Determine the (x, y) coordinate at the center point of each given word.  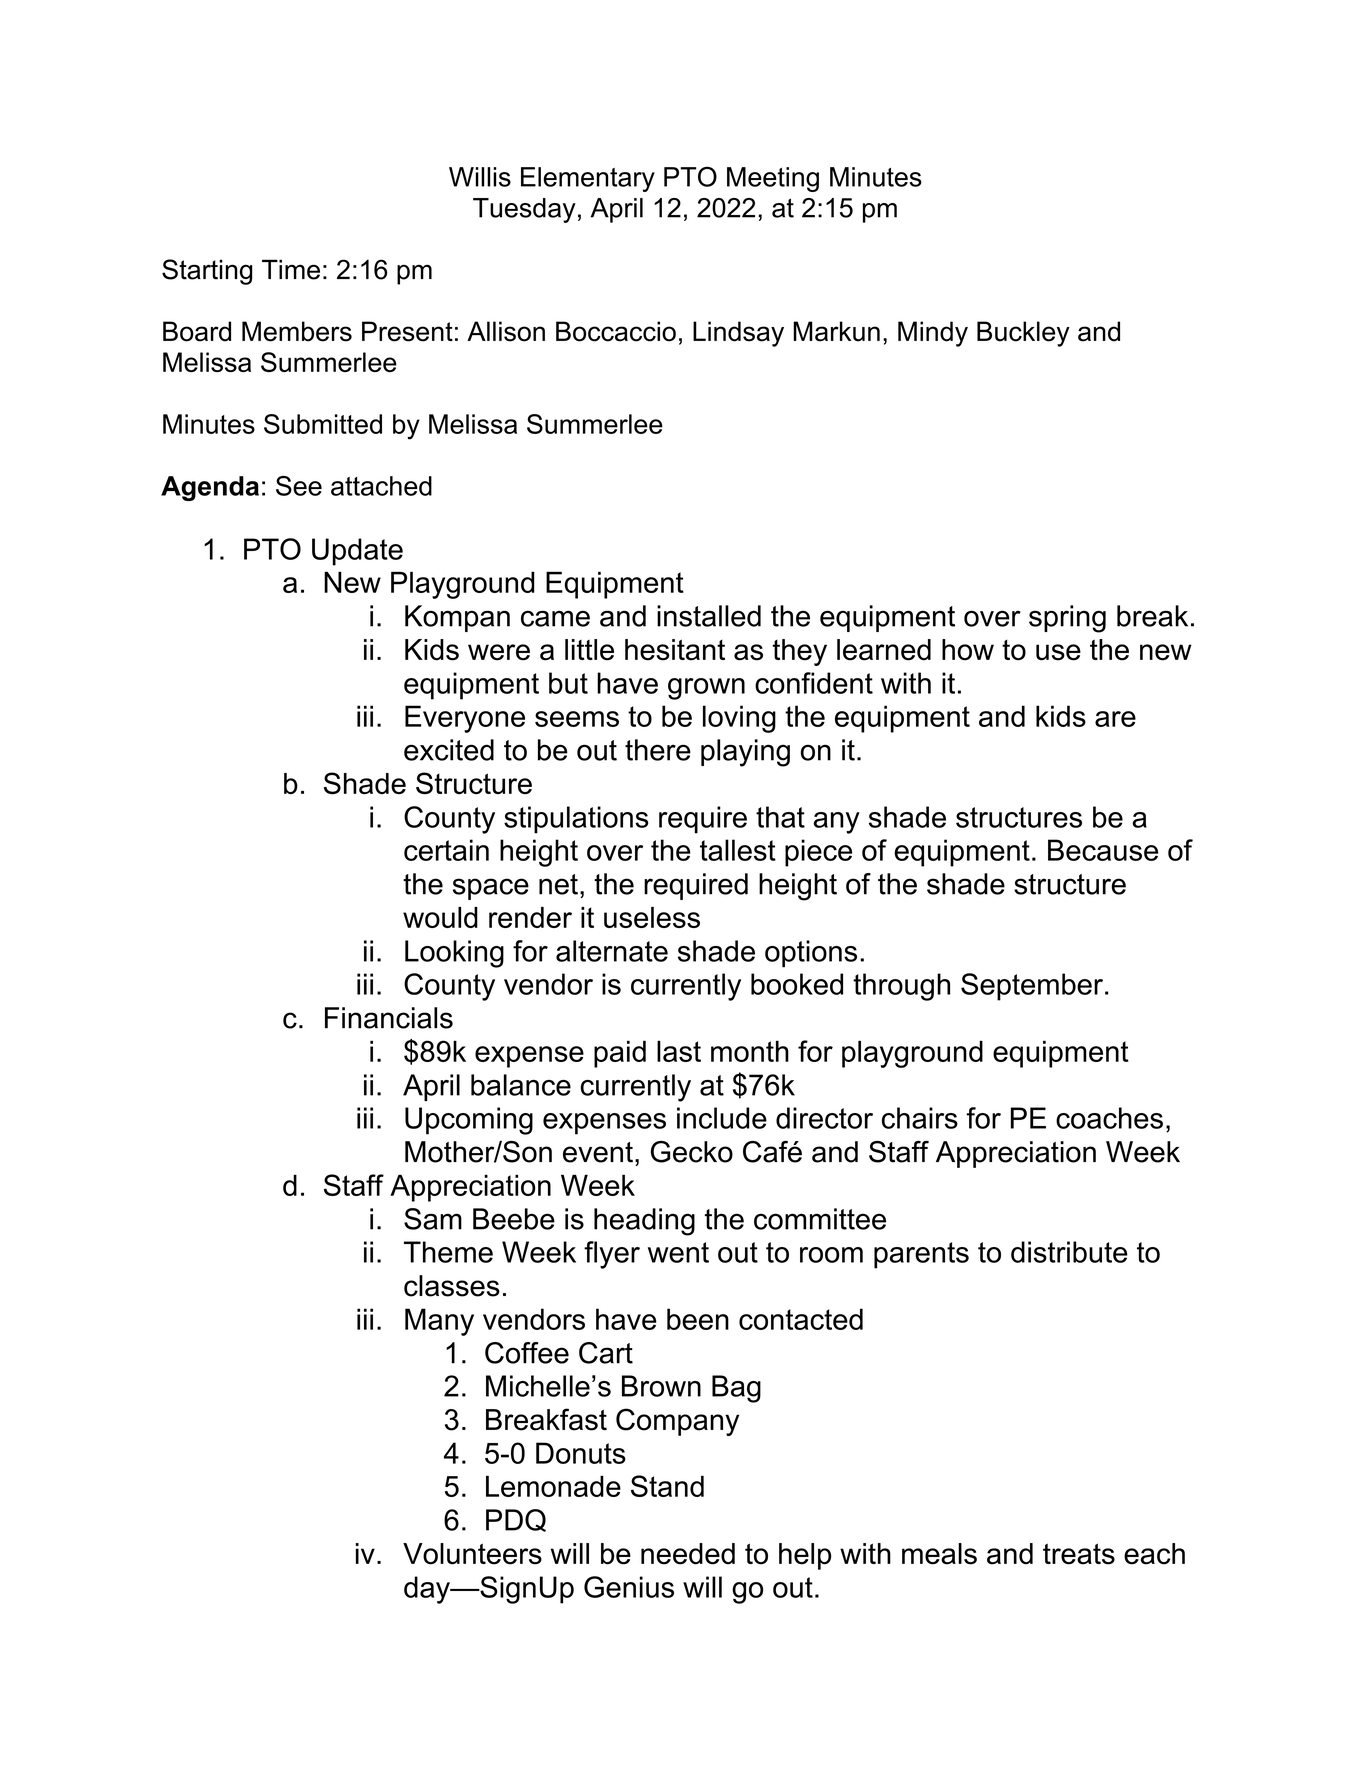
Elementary (588, 179)
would (440, 917)
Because (1103, 850)
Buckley (1023, 334)
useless (652, 917)
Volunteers (472, 1554)
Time (291, 269)
